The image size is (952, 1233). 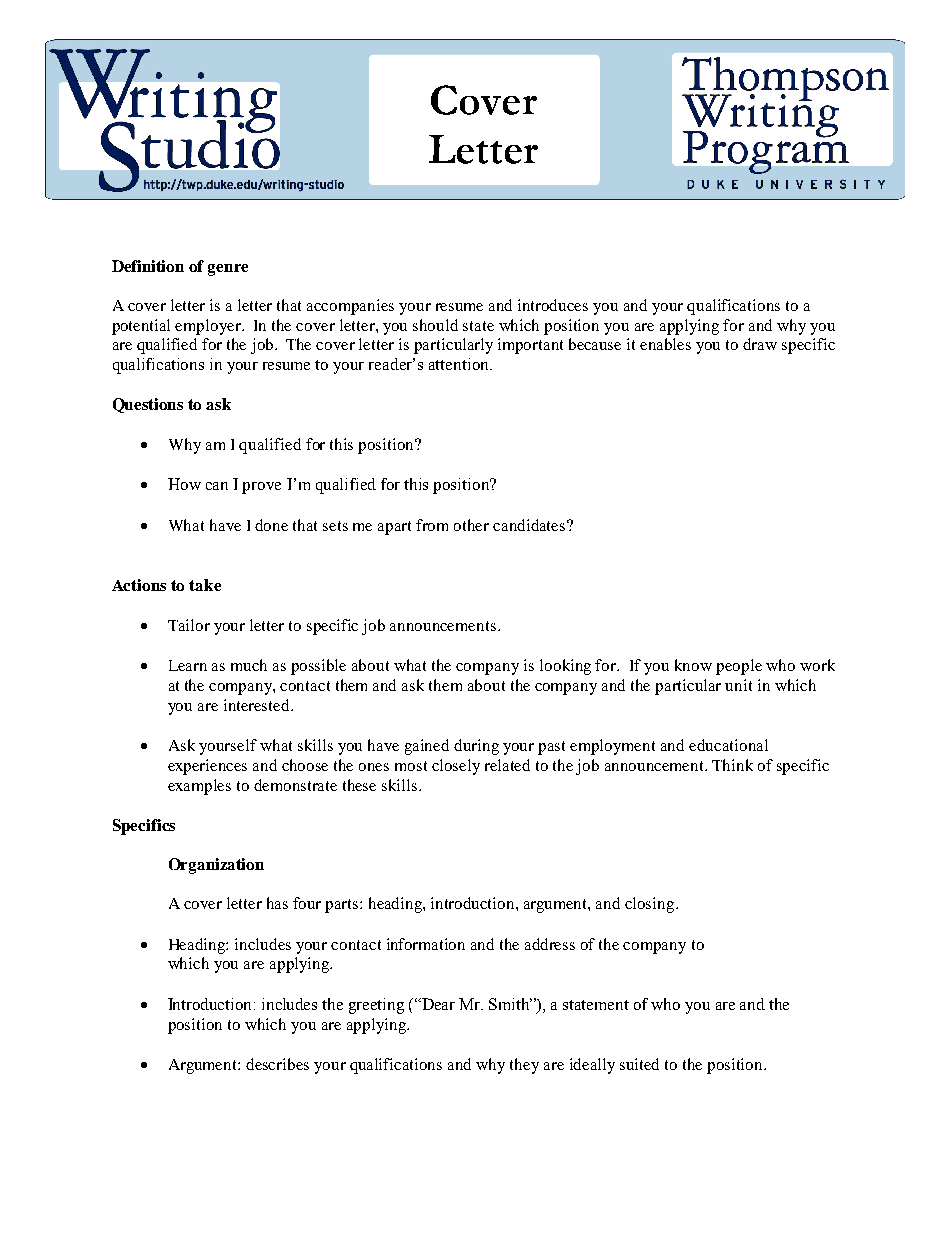 What do you see at coordinates (435, 325) in the screenshot?
I see `should` at bounding box center [435, 325].
